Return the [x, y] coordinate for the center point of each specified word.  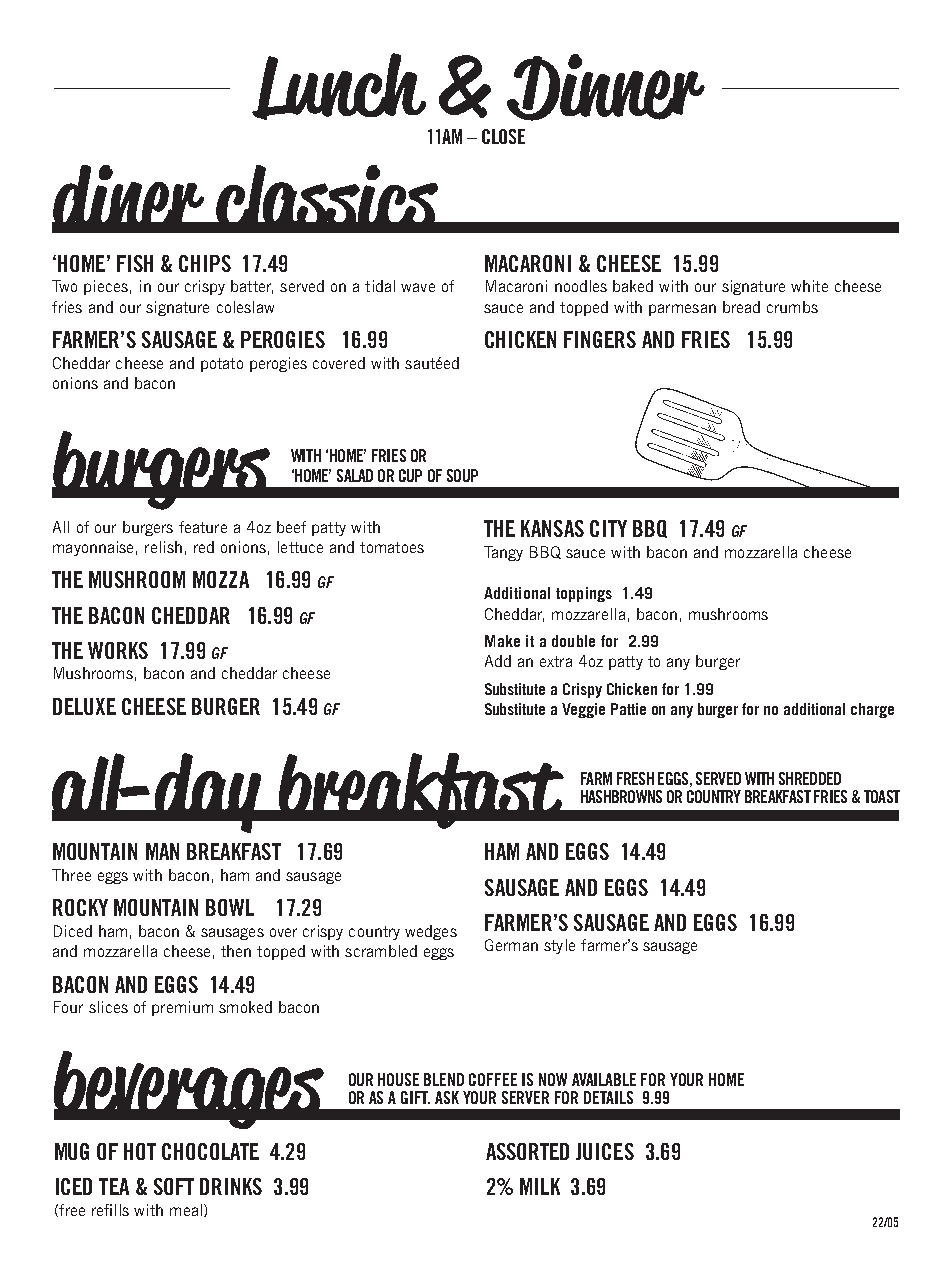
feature [203, 527]
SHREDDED [810, 778]
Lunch [339, 86]
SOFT [174, 1186]
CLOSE [503, 136]
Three [71, 875]
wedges [431, 932]
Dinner [606, 87]
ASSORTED [527, 1151]
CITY [608, 528]
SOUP [462, 475]
